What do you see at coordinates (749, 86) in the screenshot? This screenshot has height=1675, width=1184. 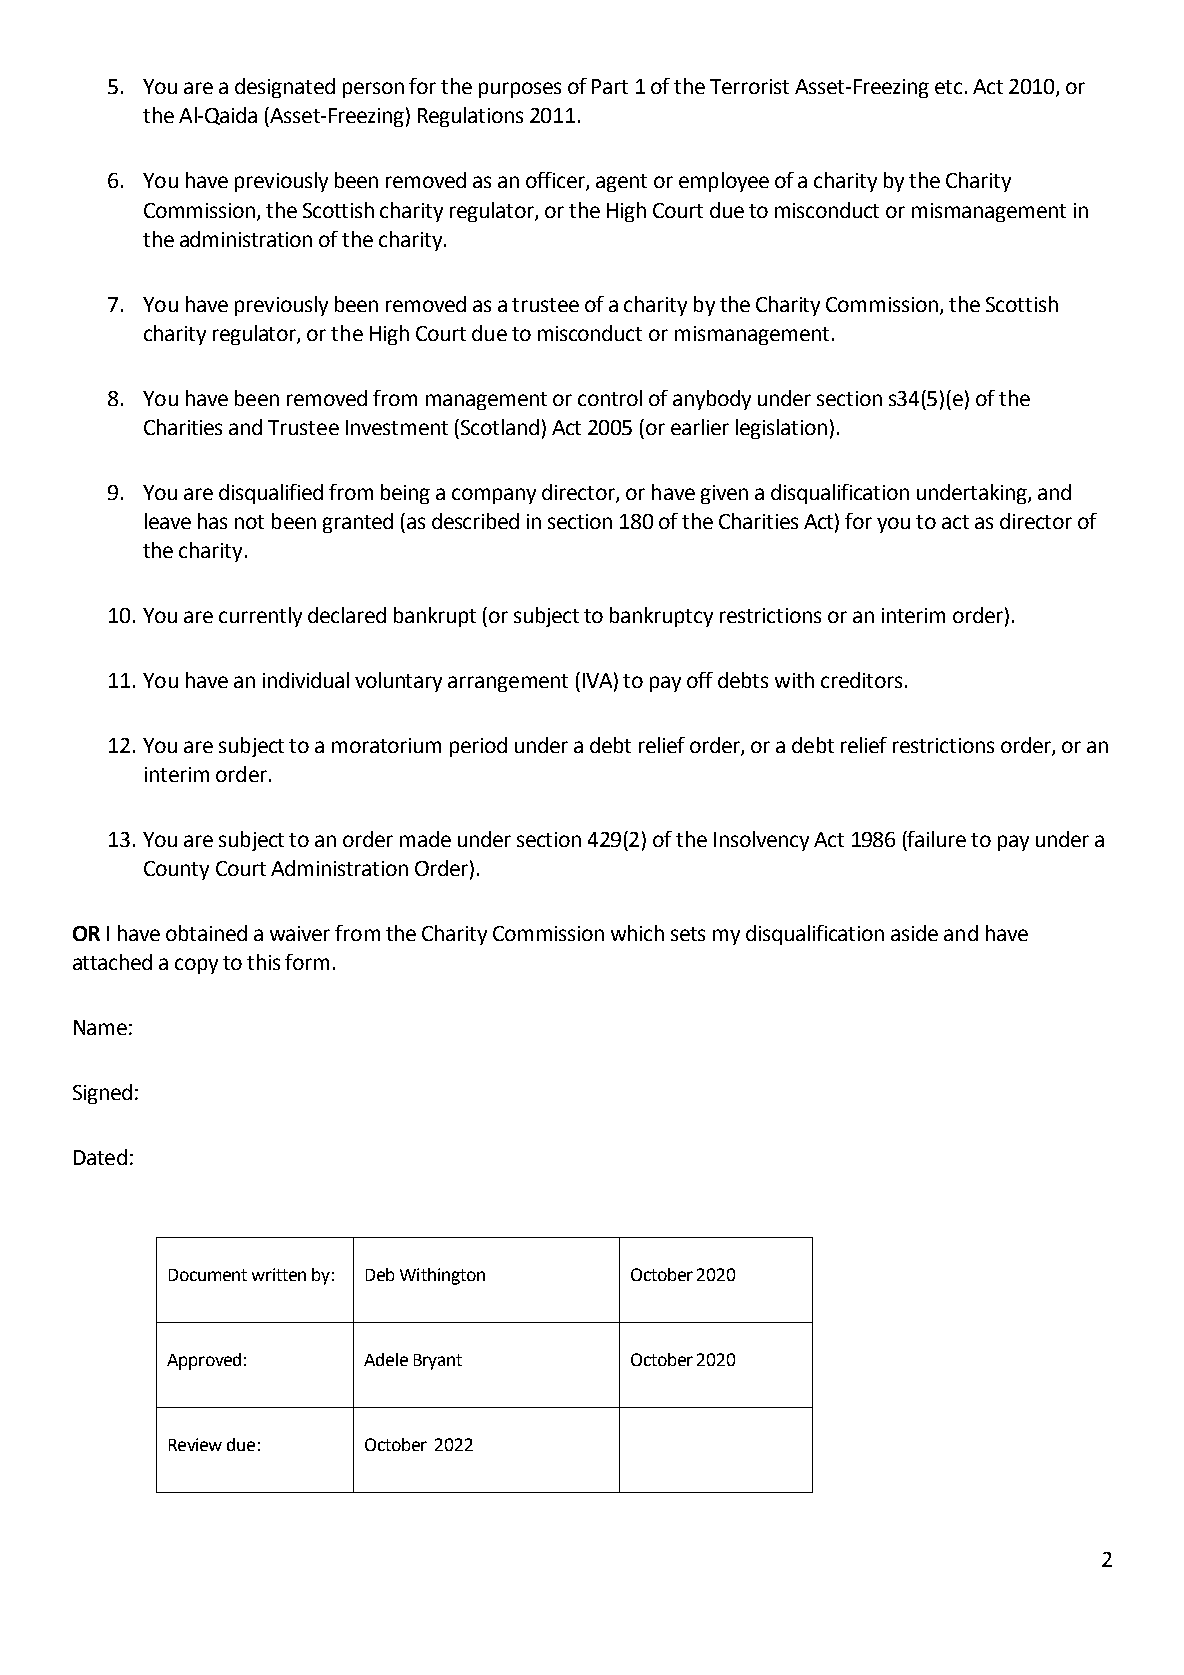 I see `Terrorist` at bounding box center [749, 86].
